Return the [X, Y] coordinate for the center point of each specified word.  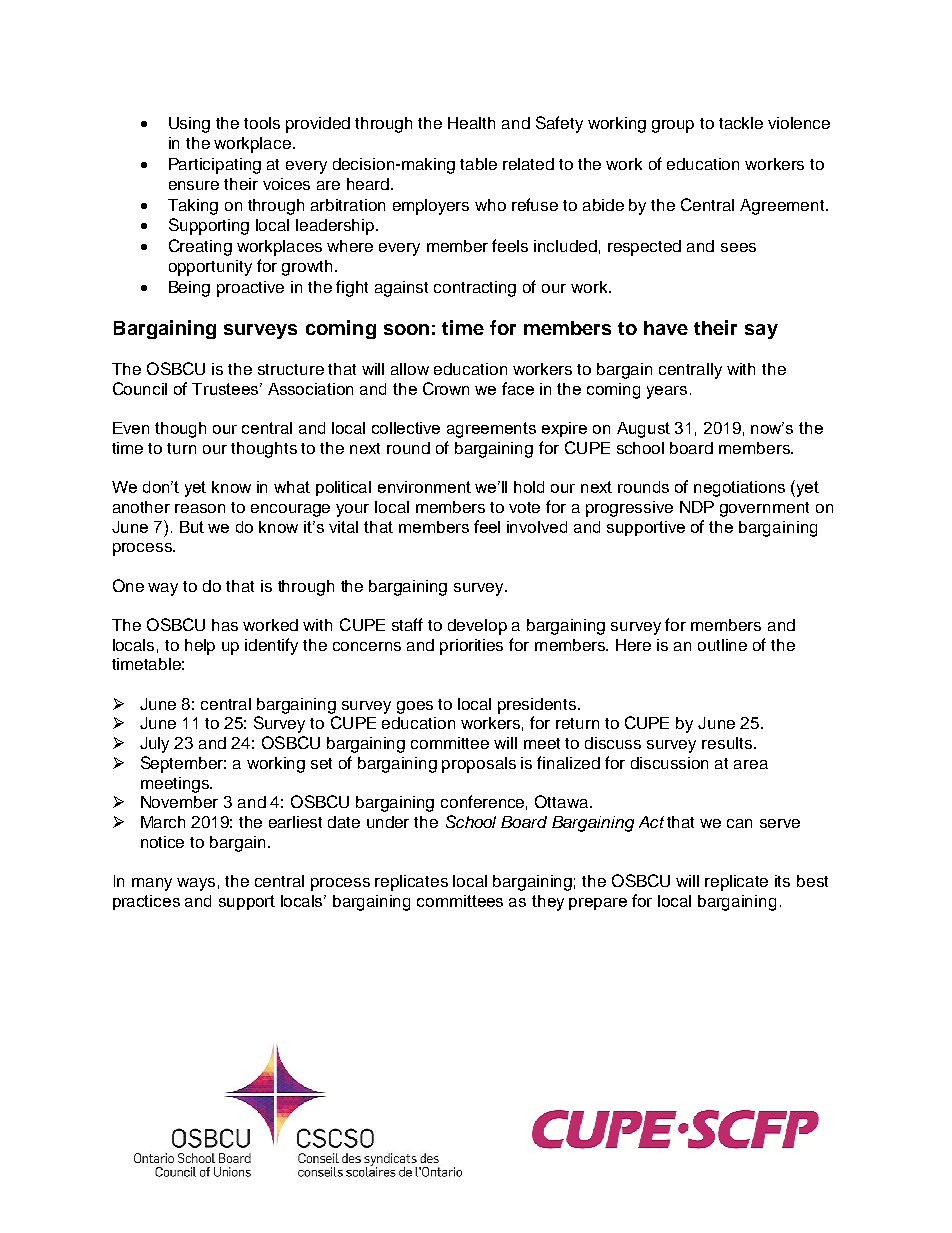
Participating [215, 166]
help [200, 647]
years [667, 392]
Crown [446, 388]
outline [722, 645]
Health [471, 123]
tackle [741, 123]
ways [196, 884]
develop [477, 627]
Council [140, 388]
